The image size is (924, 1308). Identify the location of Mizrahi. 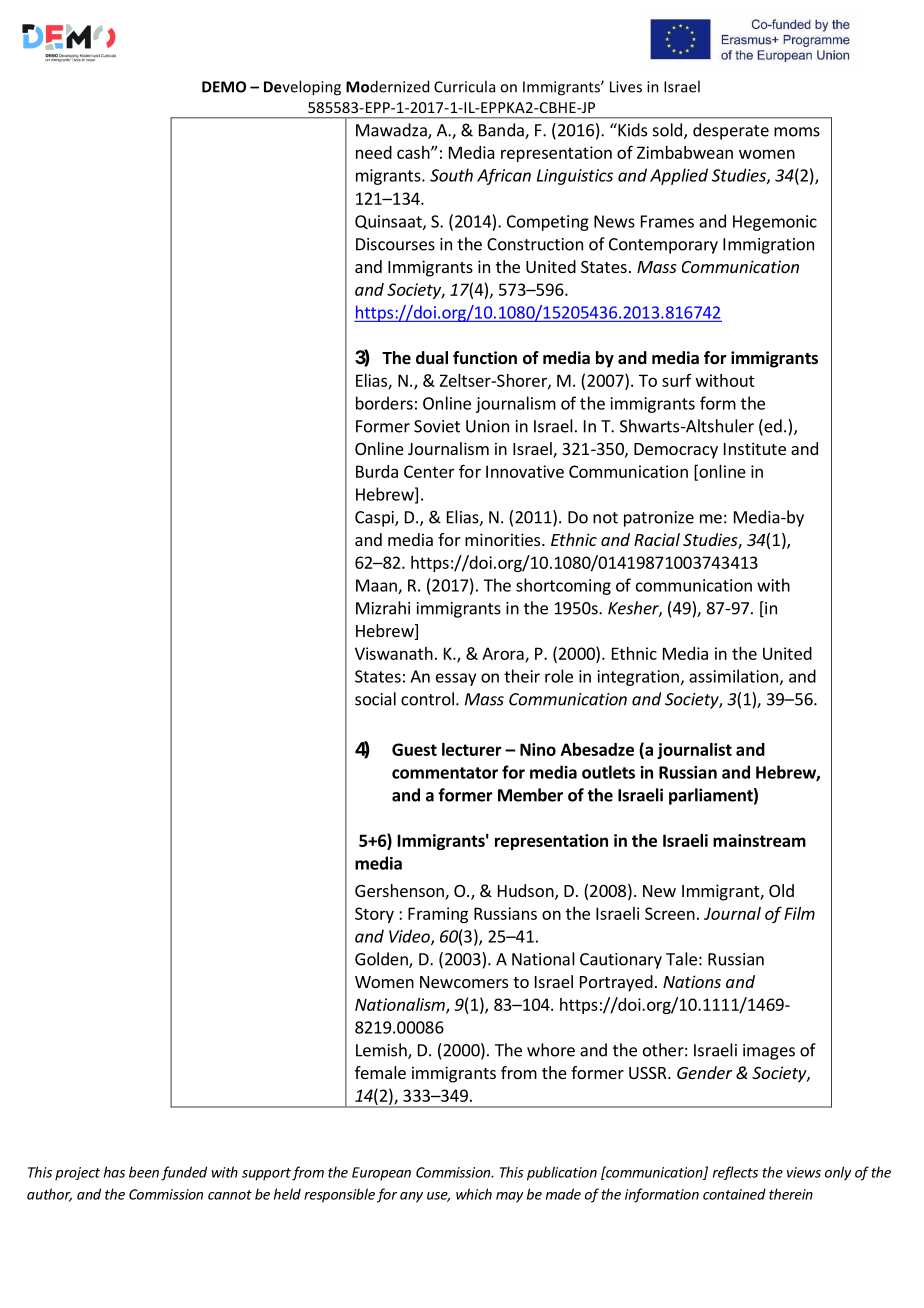
(383, 608).
